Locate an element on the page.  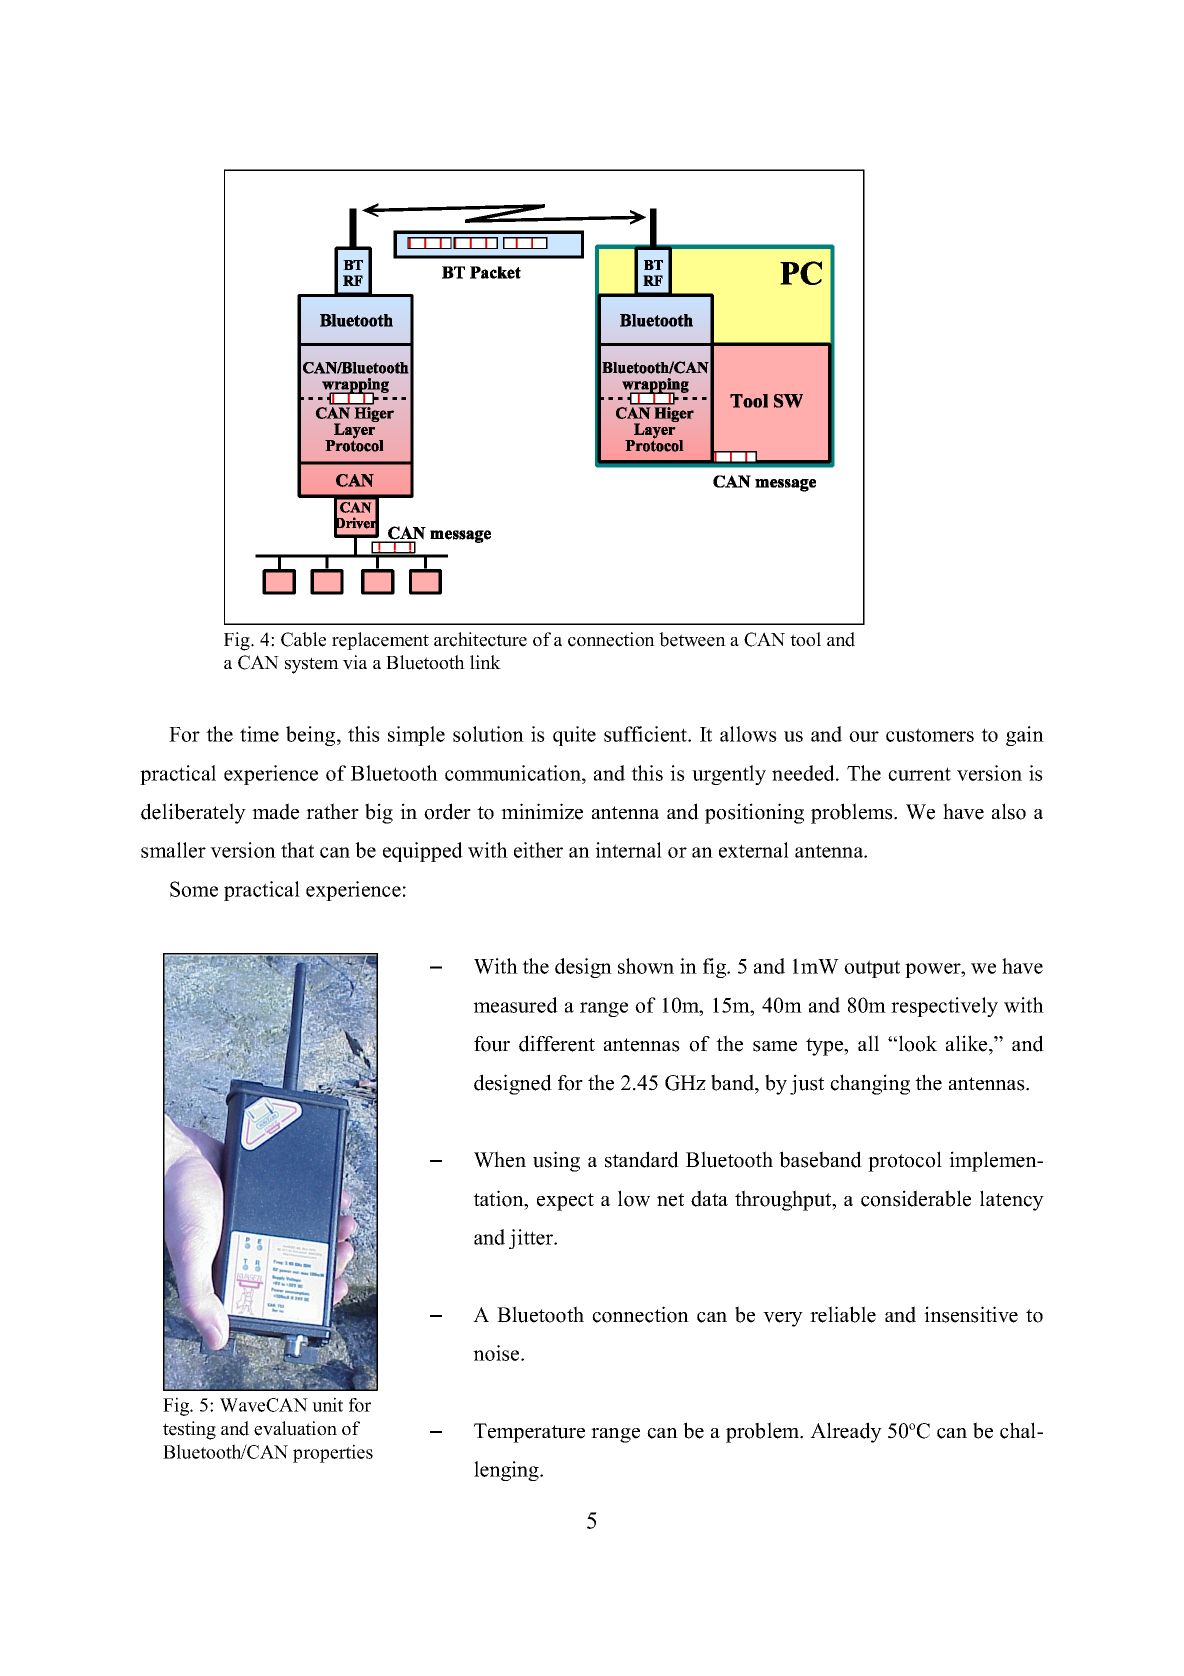
system is located at coordinates (312, 665).
